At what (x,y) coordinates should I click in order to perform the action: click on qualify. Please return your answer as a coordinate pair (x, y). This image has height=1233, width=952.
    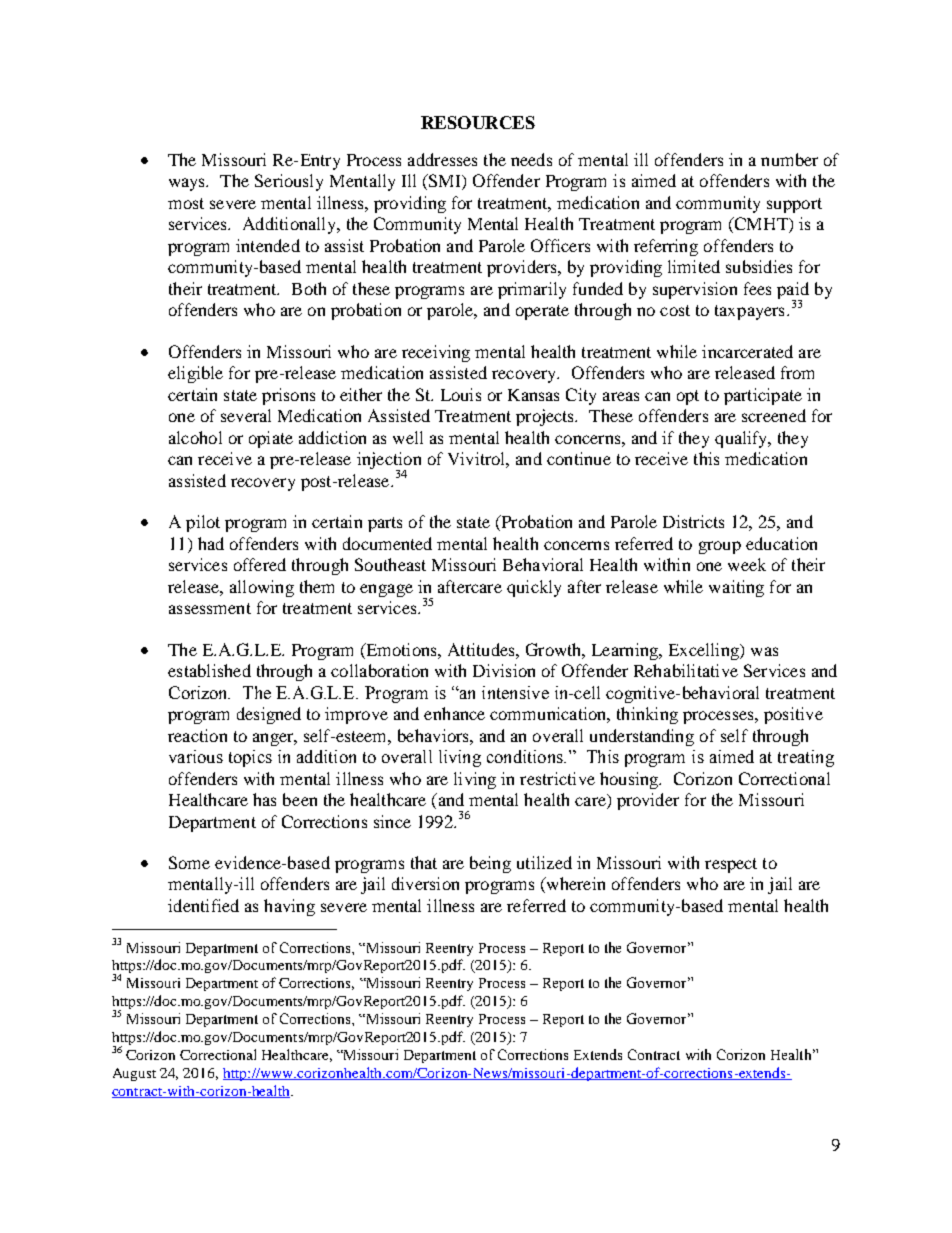
    Looking at the image, I should click on (742, 439).
